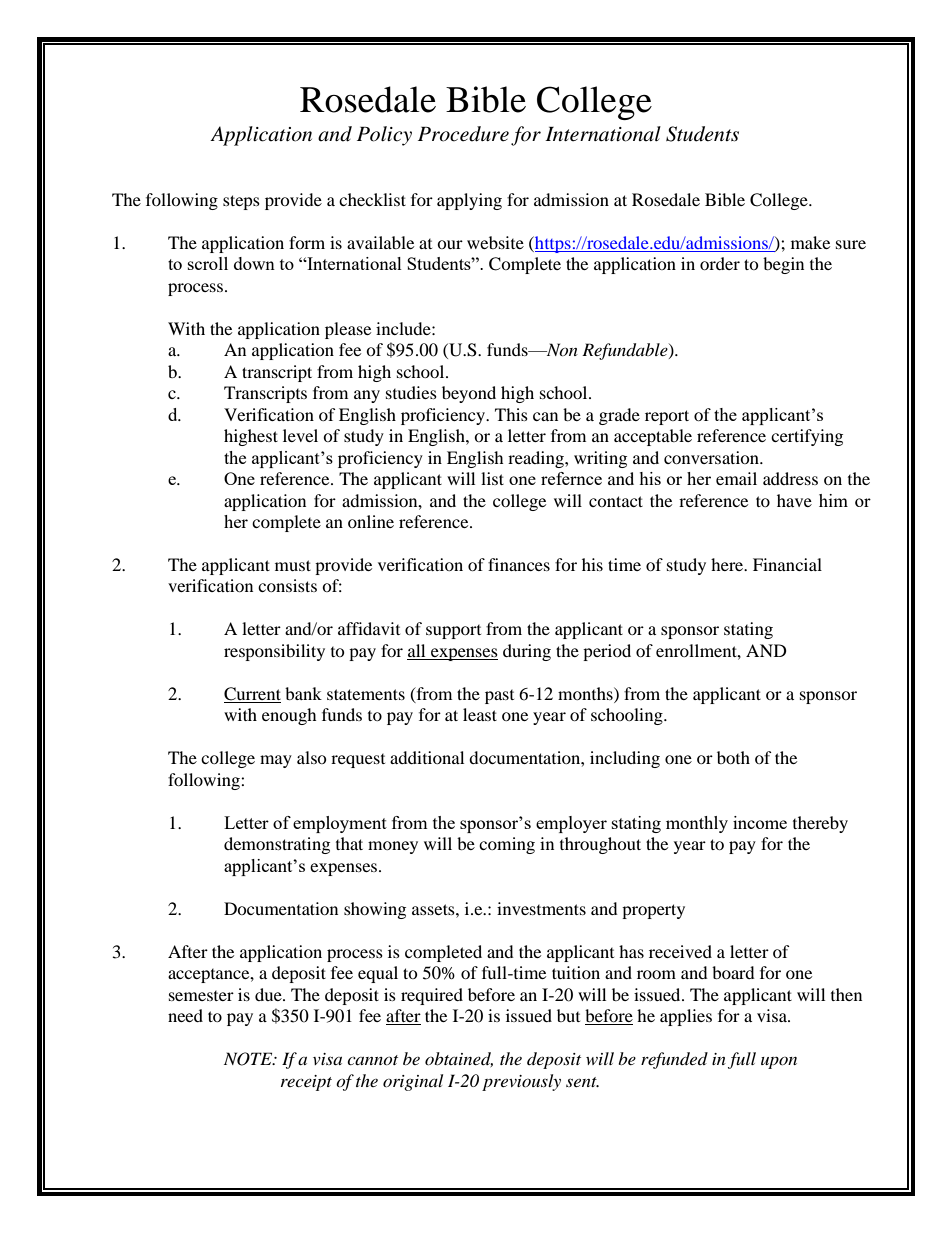 The height and width of the page is (1233, 952). What do you see at coordinates (521, 1082) in the page?
I see `previously` at bounding box center [521, 1082].
